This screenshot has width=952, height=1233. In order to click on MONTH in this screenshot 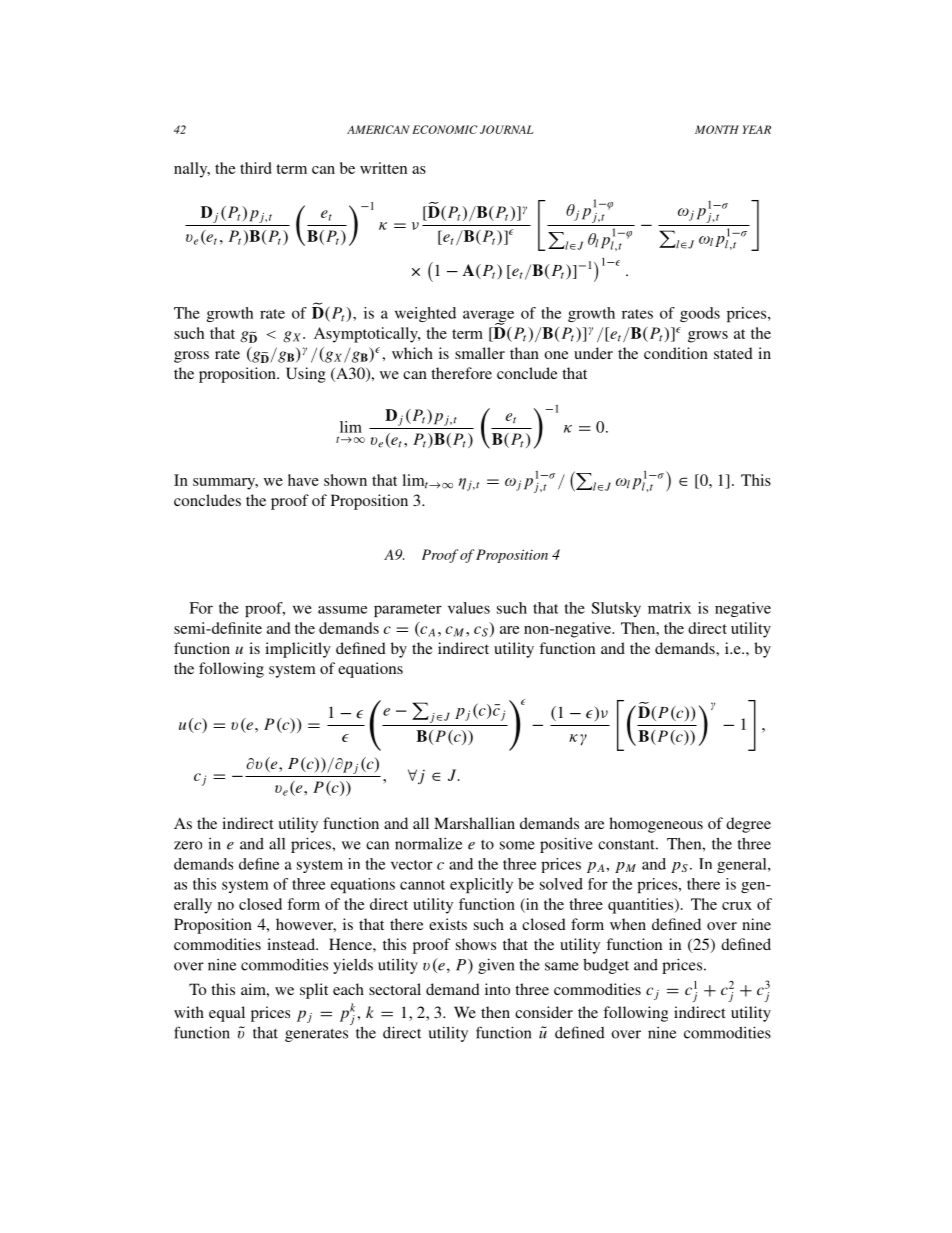, I will do `click(717, 129)`.
